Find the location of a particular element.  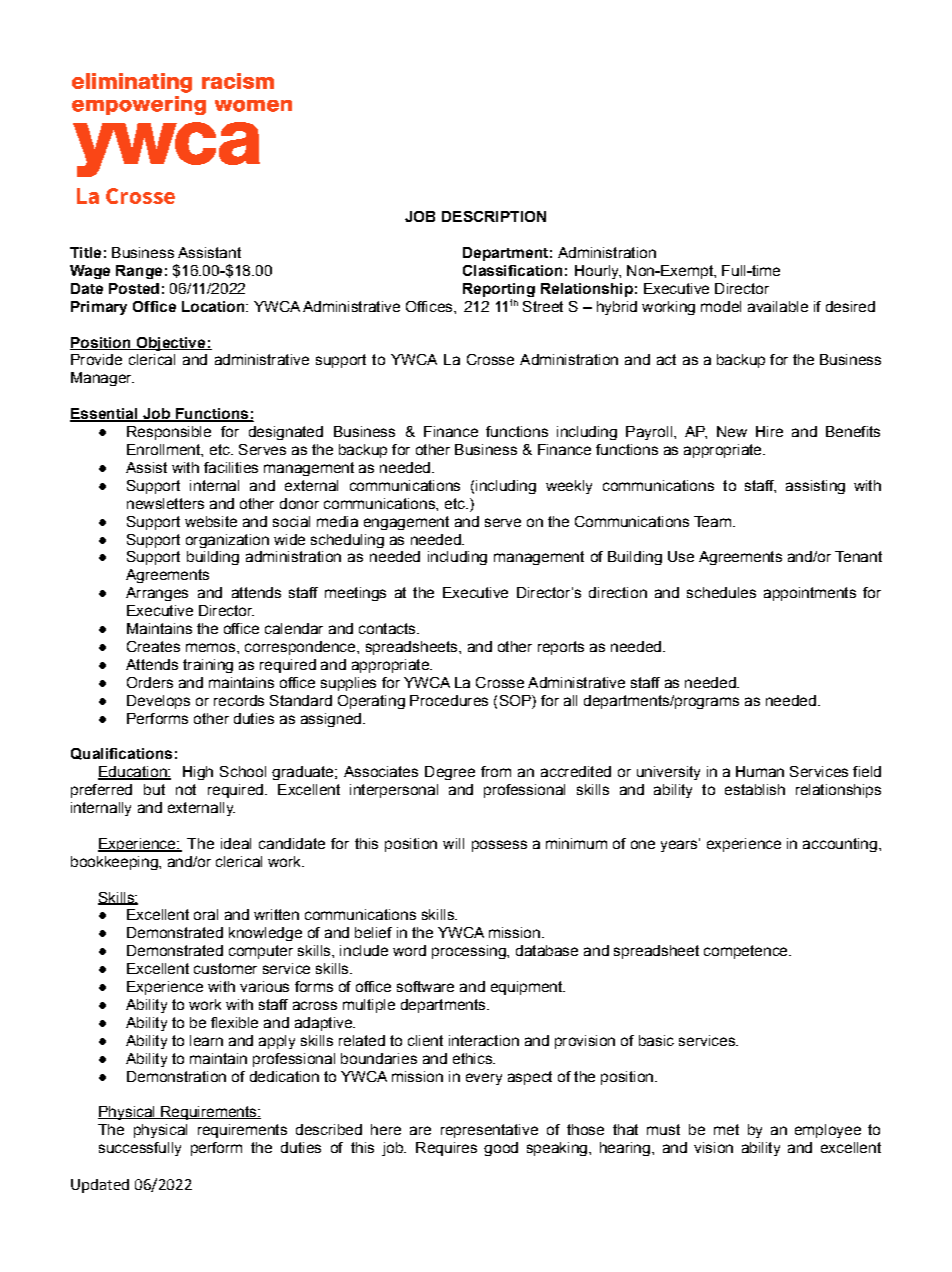

DESCRIPTION is located at coordinates (494, 216).
